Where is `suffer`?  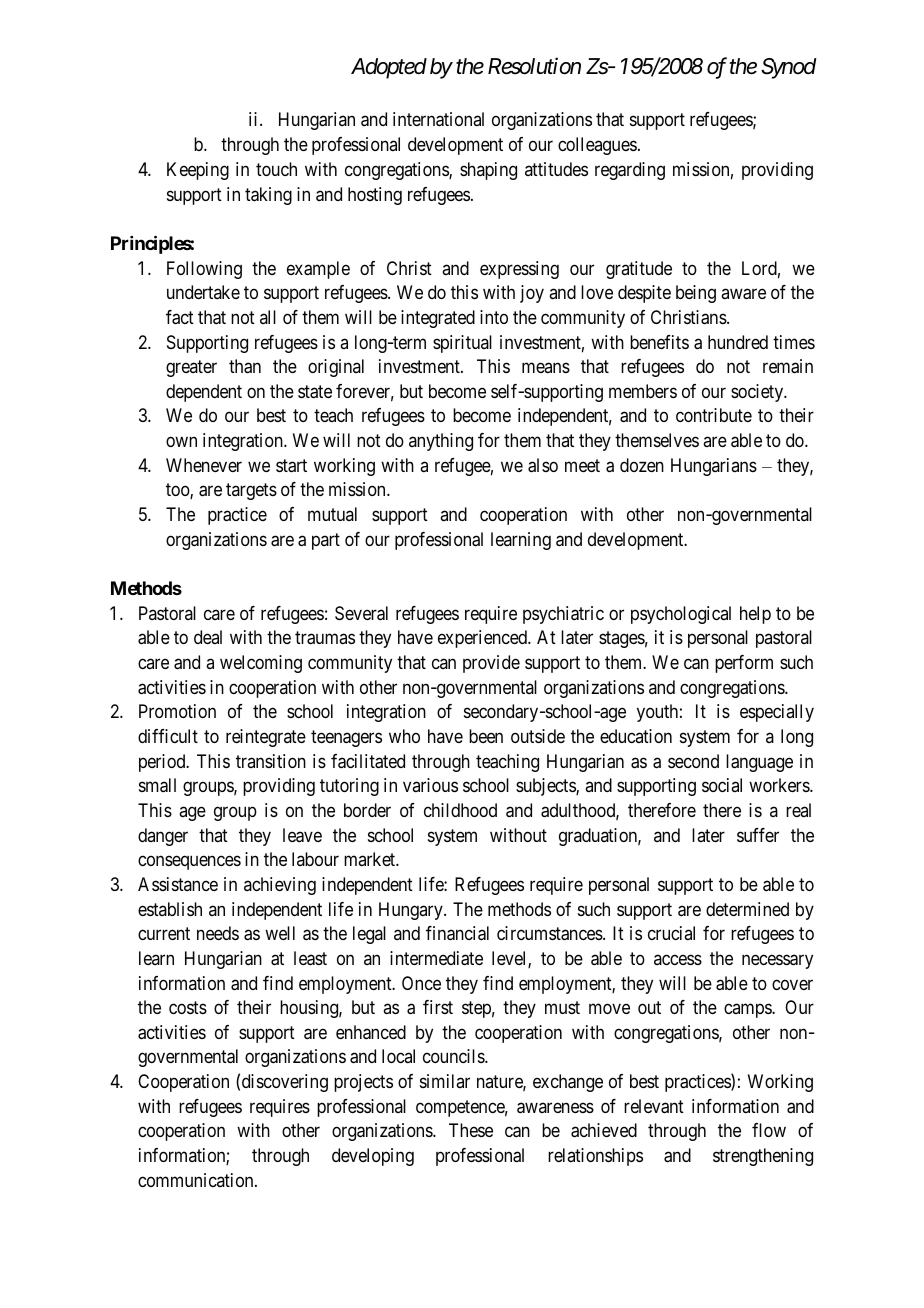 suffer is located at coordinates (758, 835).
